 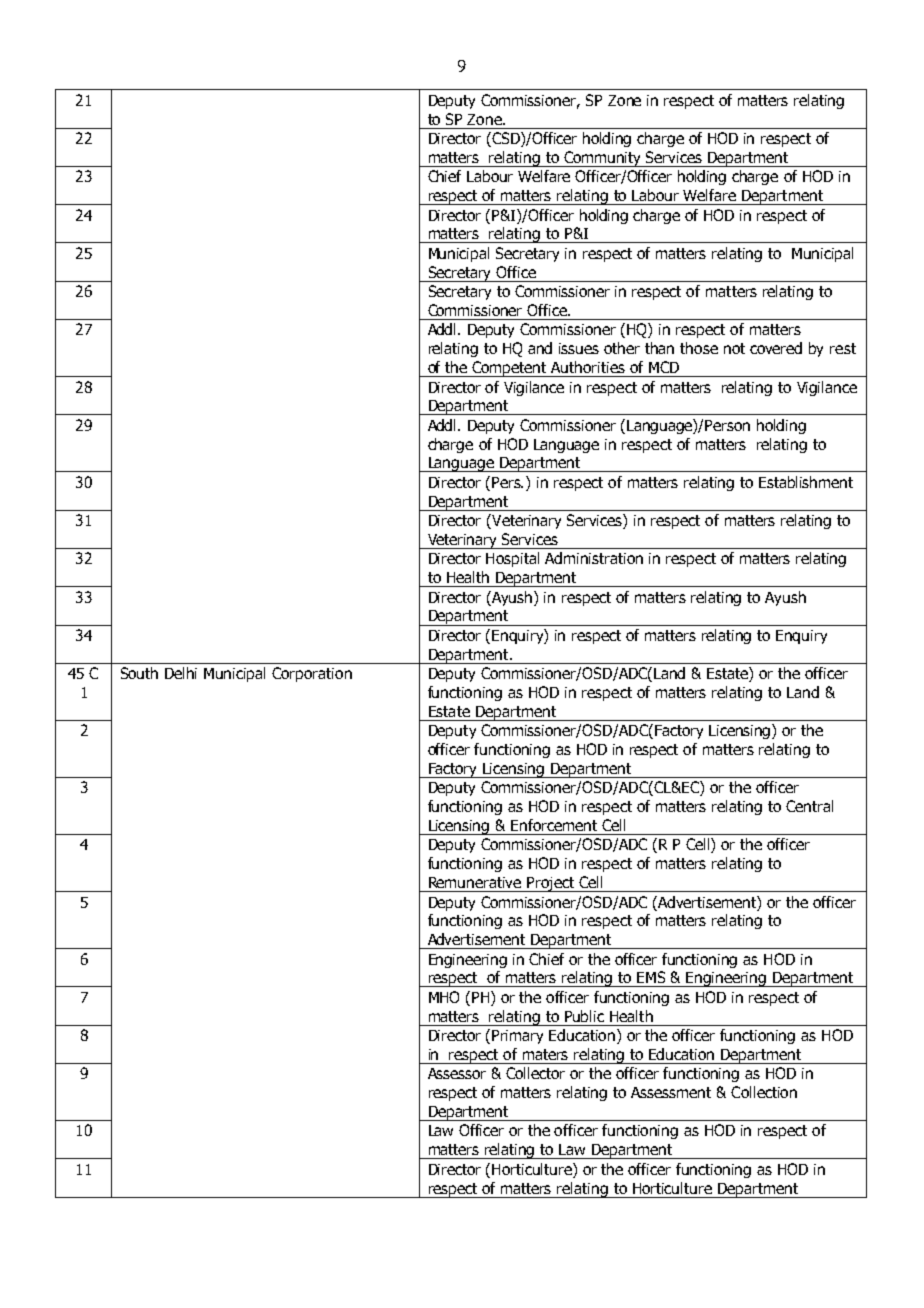 What do you see at coordinates (776, 348) in the screenshot?
I see `covered` at bounding box center [776, 348].
